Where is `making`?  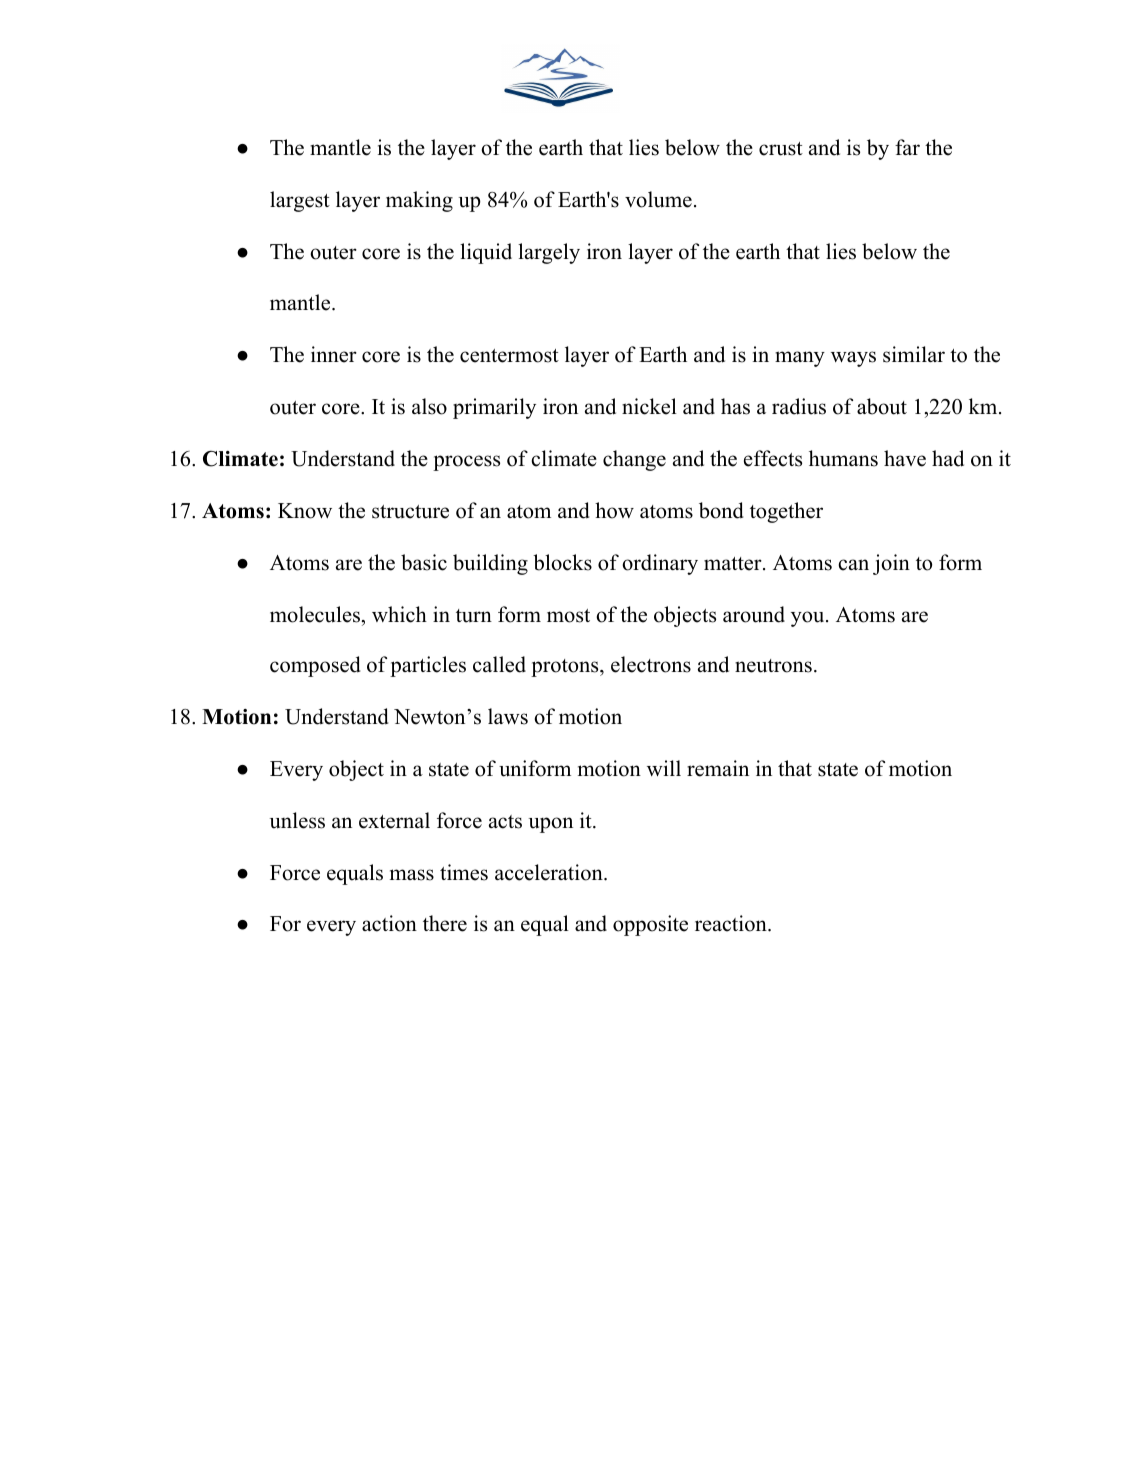
making is located at coordinates (419, 201).
